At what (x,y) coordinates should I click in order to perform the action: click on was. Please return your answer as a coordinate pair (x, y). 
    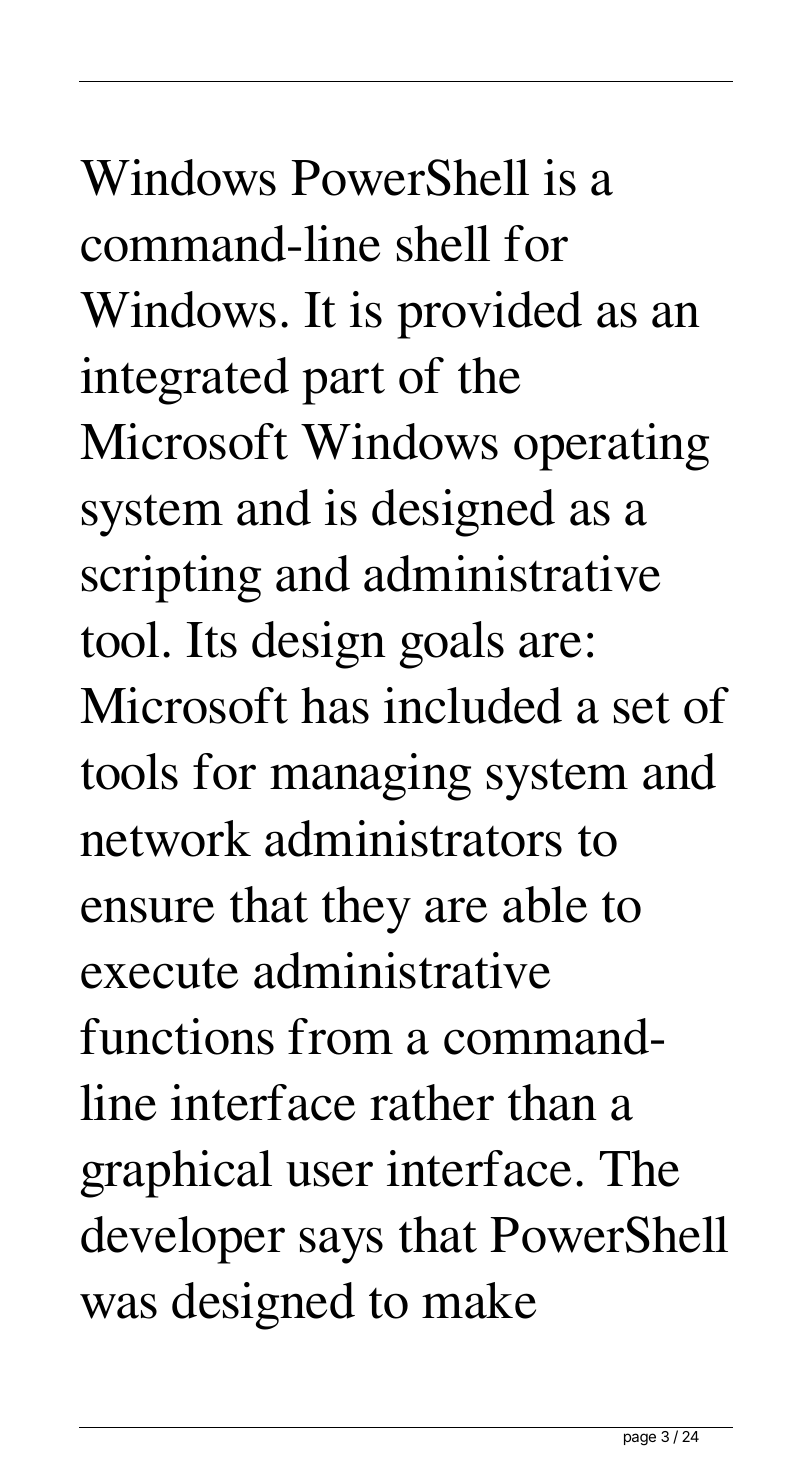
    Looking at the image, I should click on (118, 1306).
